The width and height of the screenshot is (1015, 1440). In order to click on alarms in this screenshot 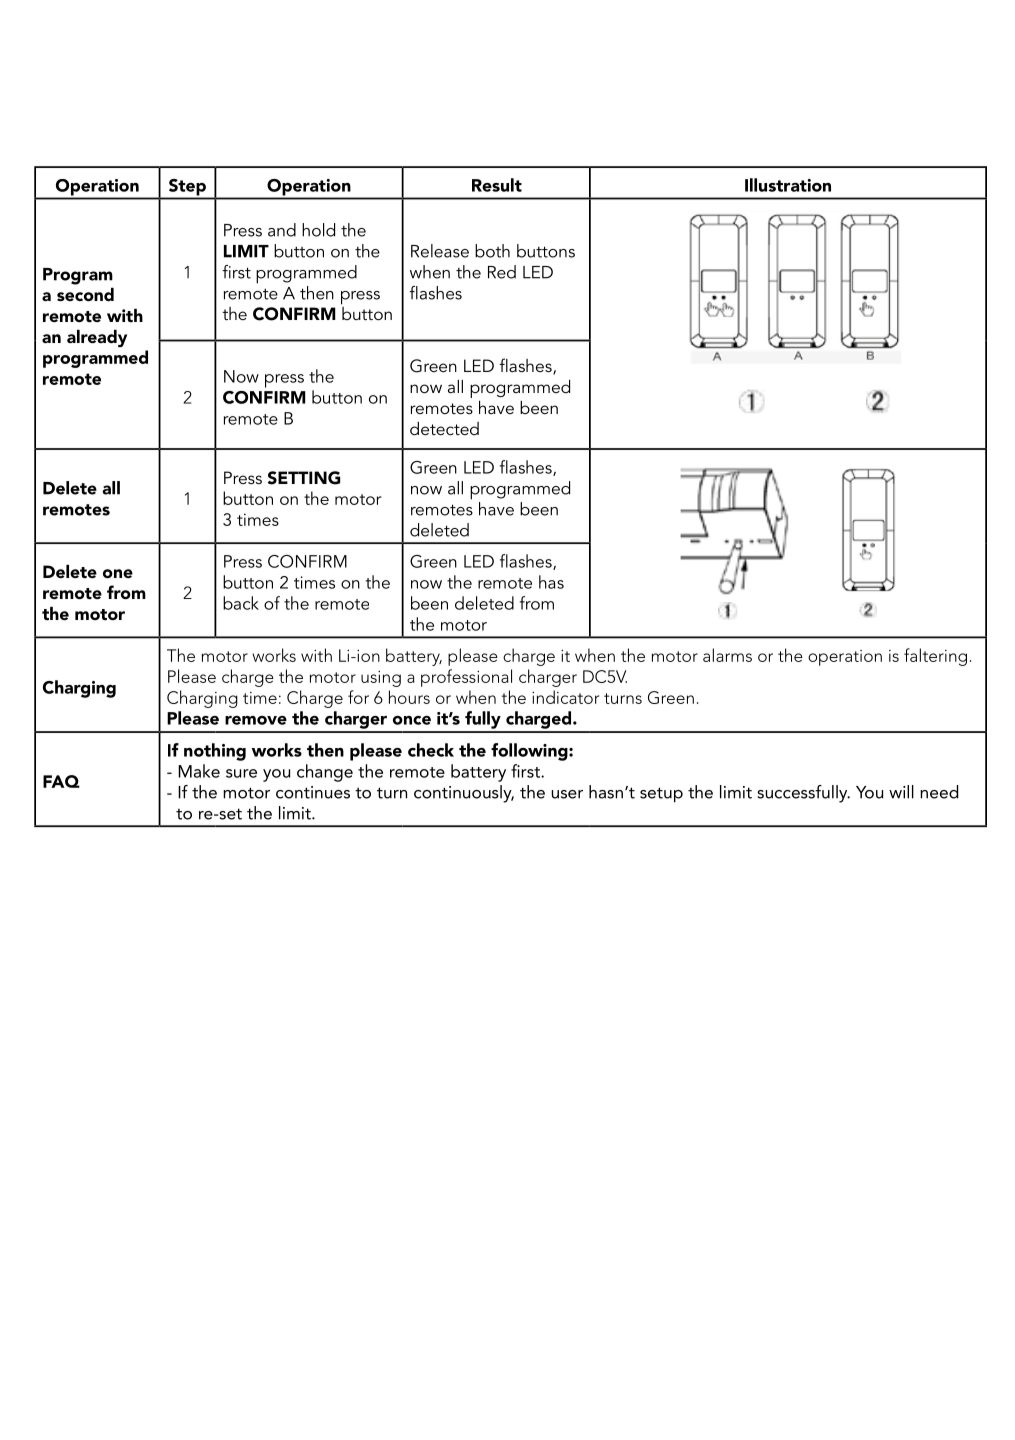, I will do `click(727, 655)`.
